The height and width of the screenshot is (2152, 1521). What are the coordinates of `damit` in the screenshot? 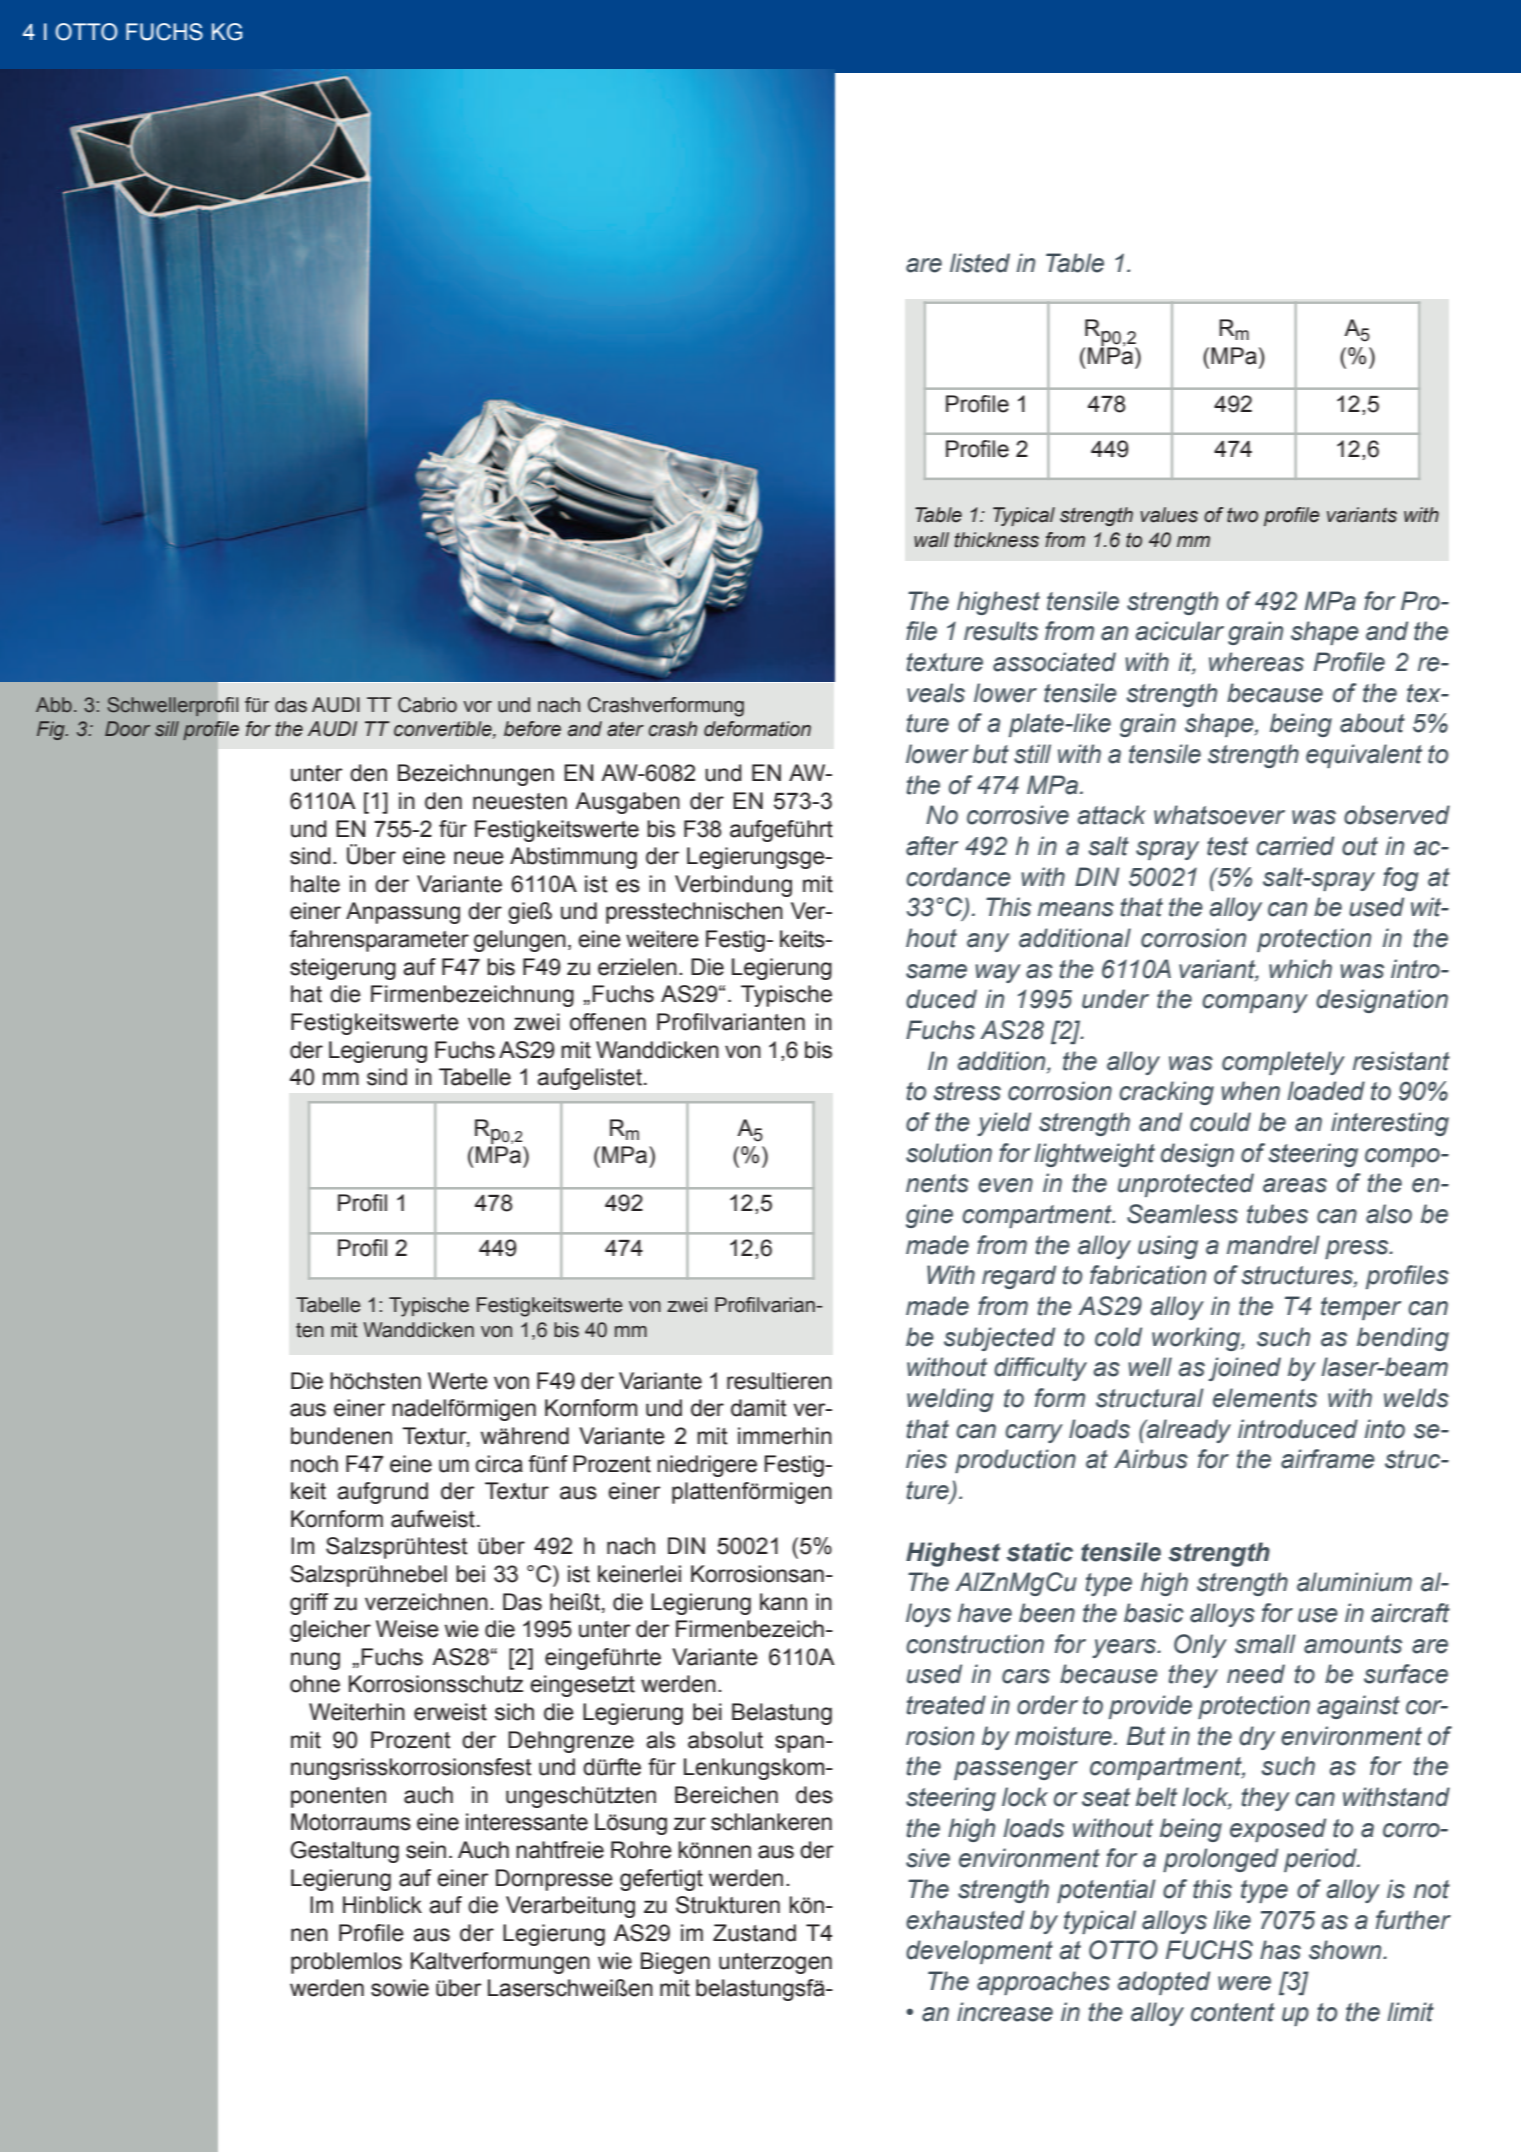 It's located at (759, 1408).
